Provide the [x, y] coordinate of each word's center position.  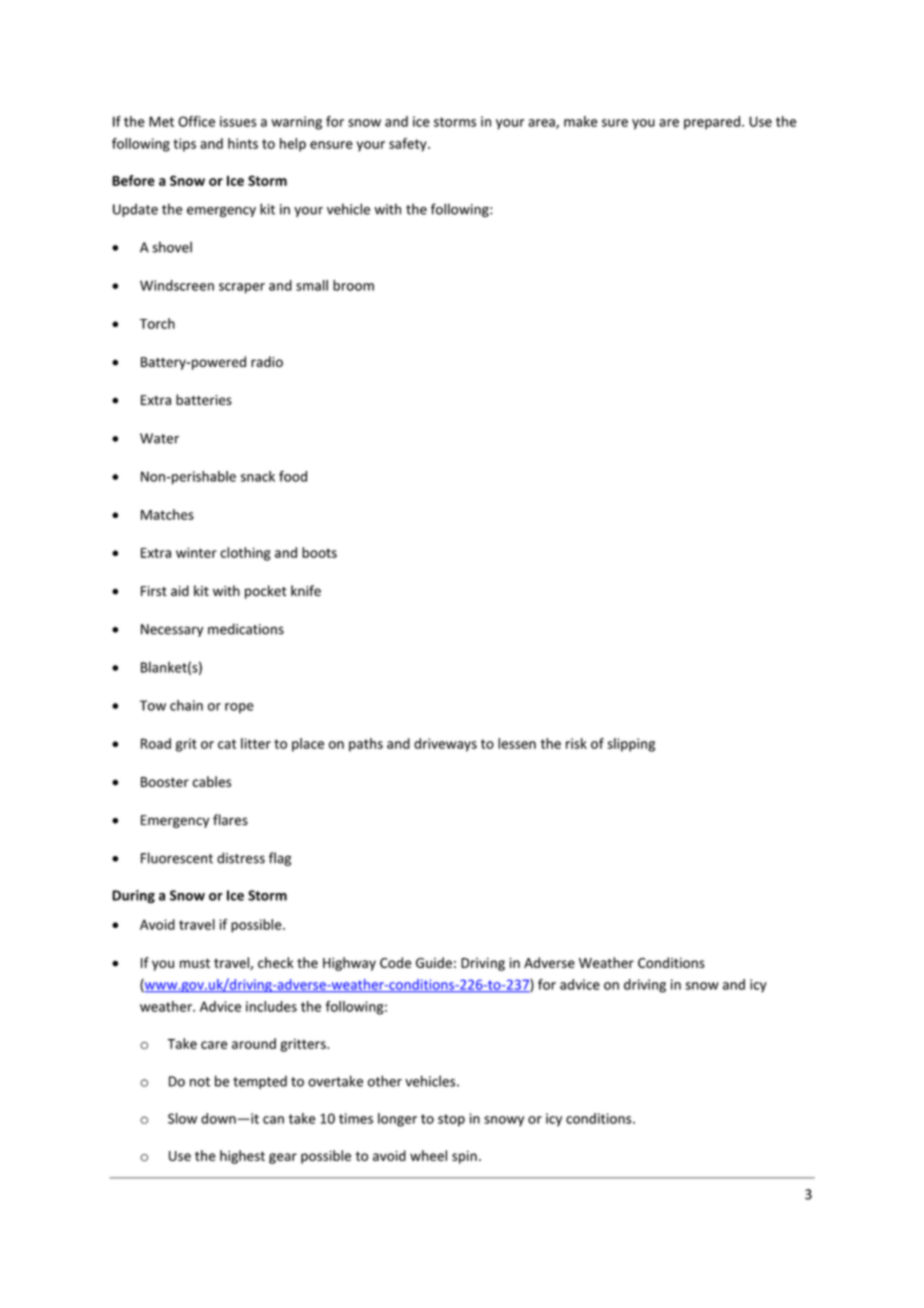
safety [409, 145]
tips [185, 145]
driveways [445, 745]
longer [397, 1120]
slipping [631, 745]
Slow [182, 1118]
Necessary [172, 630]
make [581, 121]
